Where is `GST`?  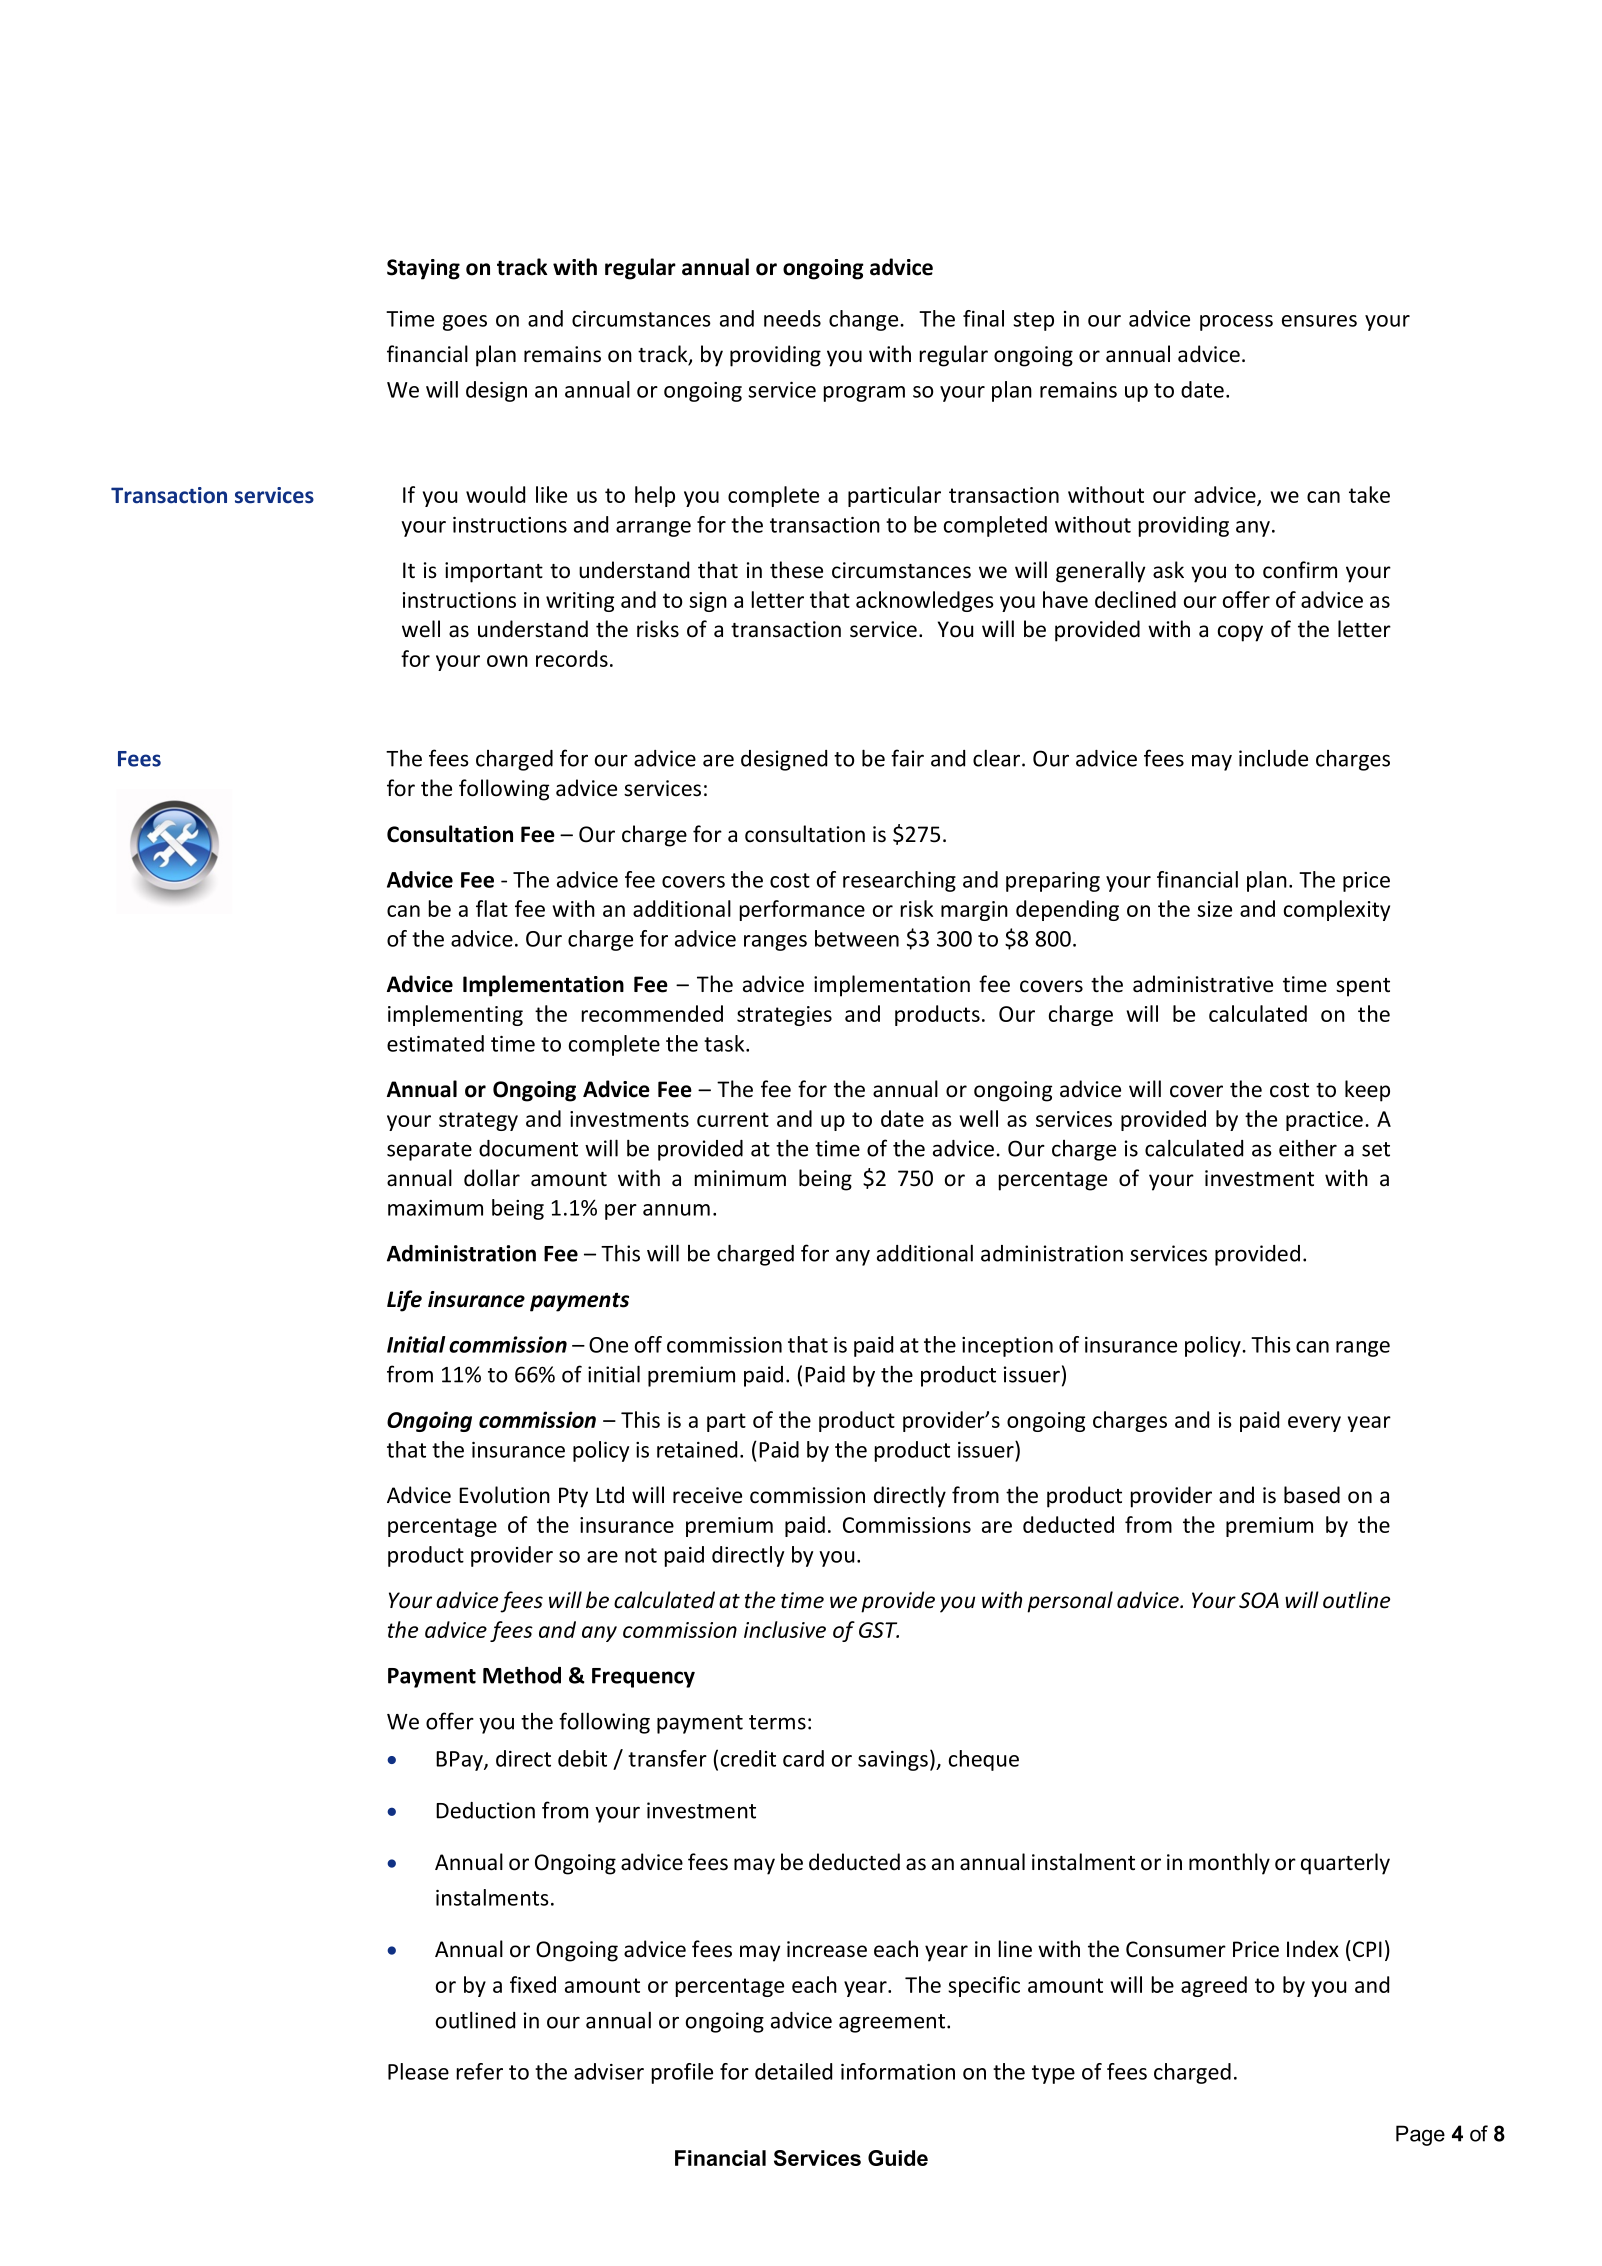
GST is located at coordinates (879, 1630).
